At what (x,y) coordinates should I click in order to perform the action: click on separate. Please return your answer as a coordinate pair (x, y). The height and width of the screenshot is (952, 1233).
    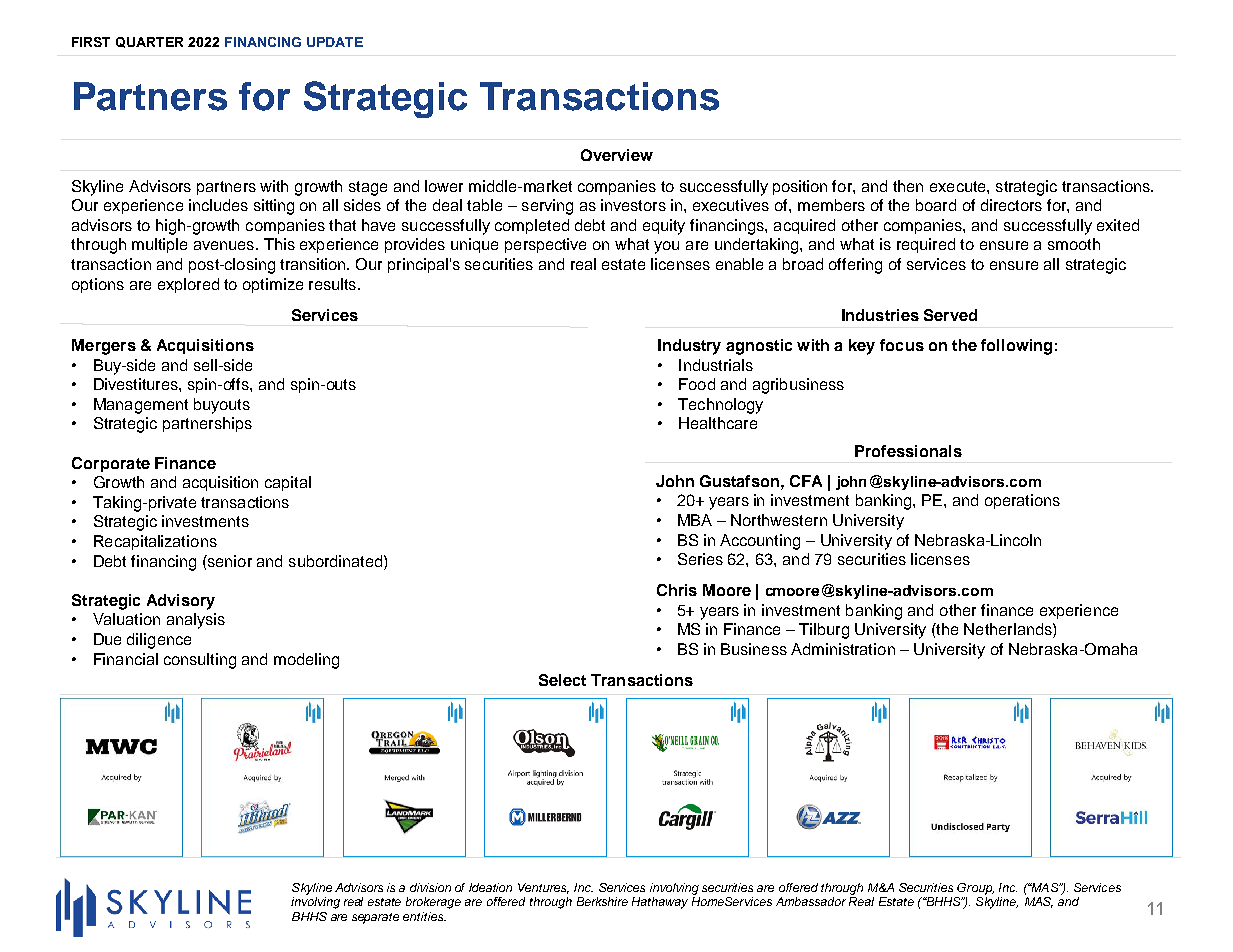
    Looking at the image, I should click on (375, 918).
